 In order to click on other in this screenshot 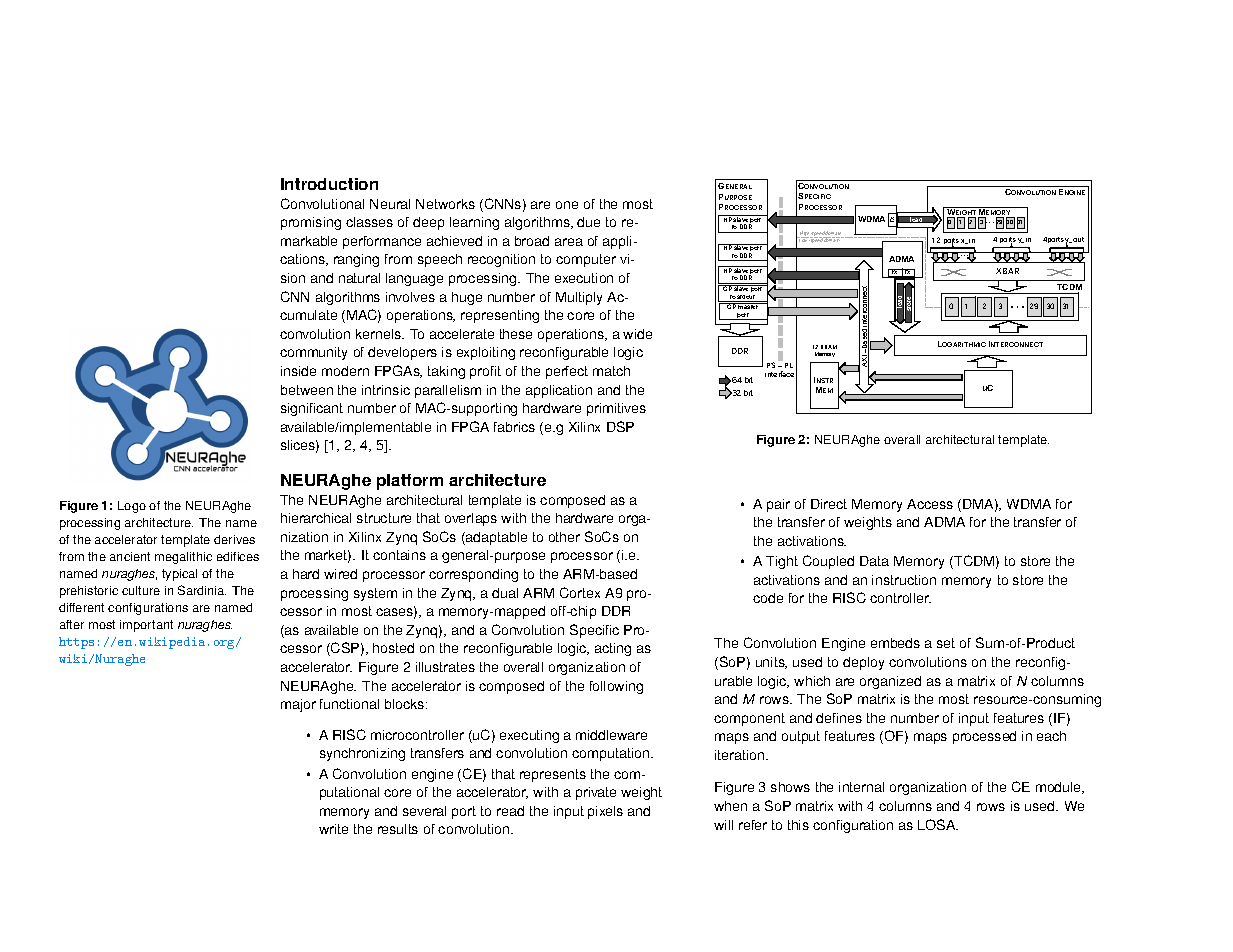, I will do `click(564, 537)`.
